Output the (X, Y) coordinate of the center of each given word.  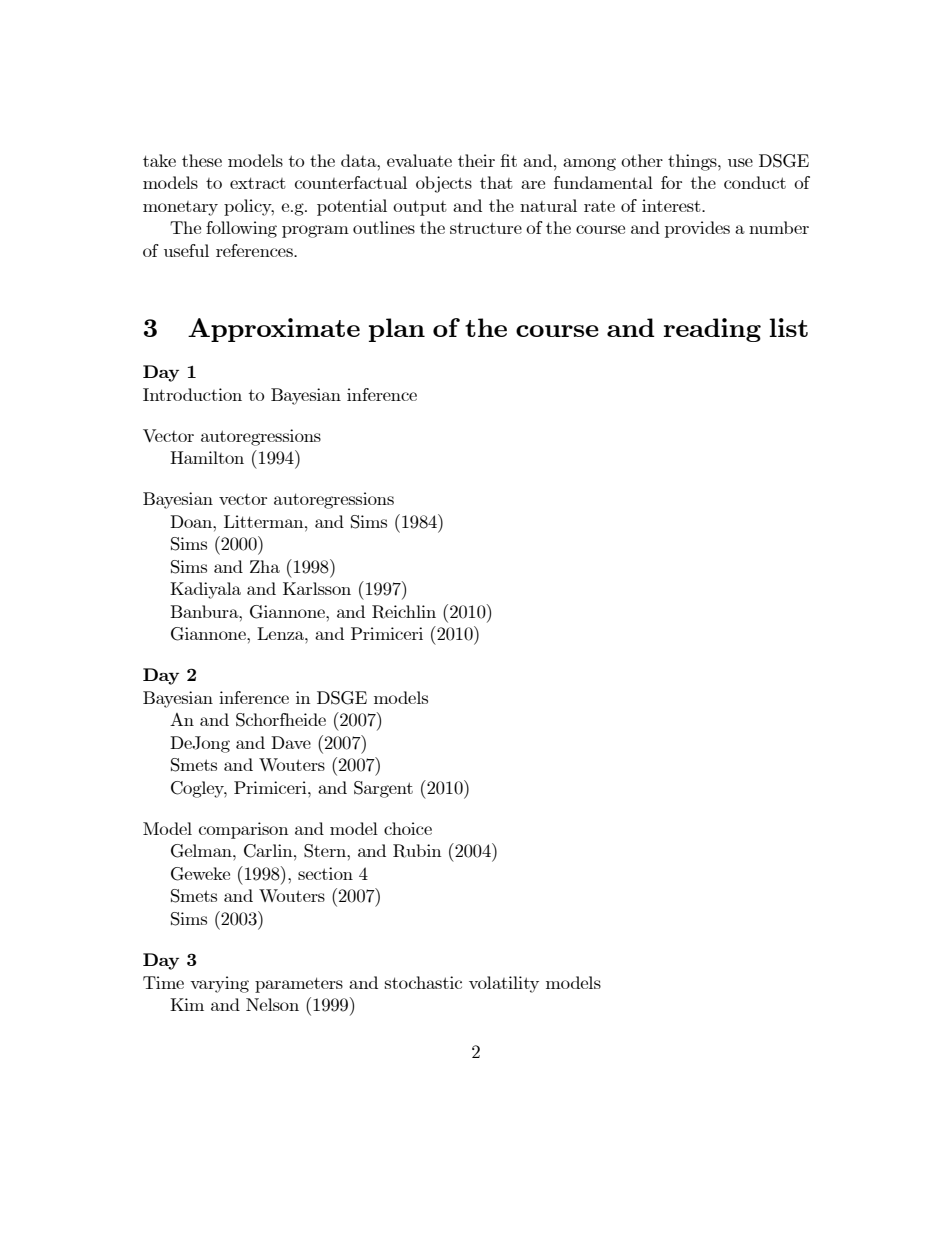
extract (258, 183)
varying (219, 984)
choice (408, 828)
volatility (504, 984)
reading (712, 330)
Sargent (383, 789)
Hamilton (207, 457)
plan (397, 330)
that (496, 182)
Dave (291, 742)
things (693, 162)
